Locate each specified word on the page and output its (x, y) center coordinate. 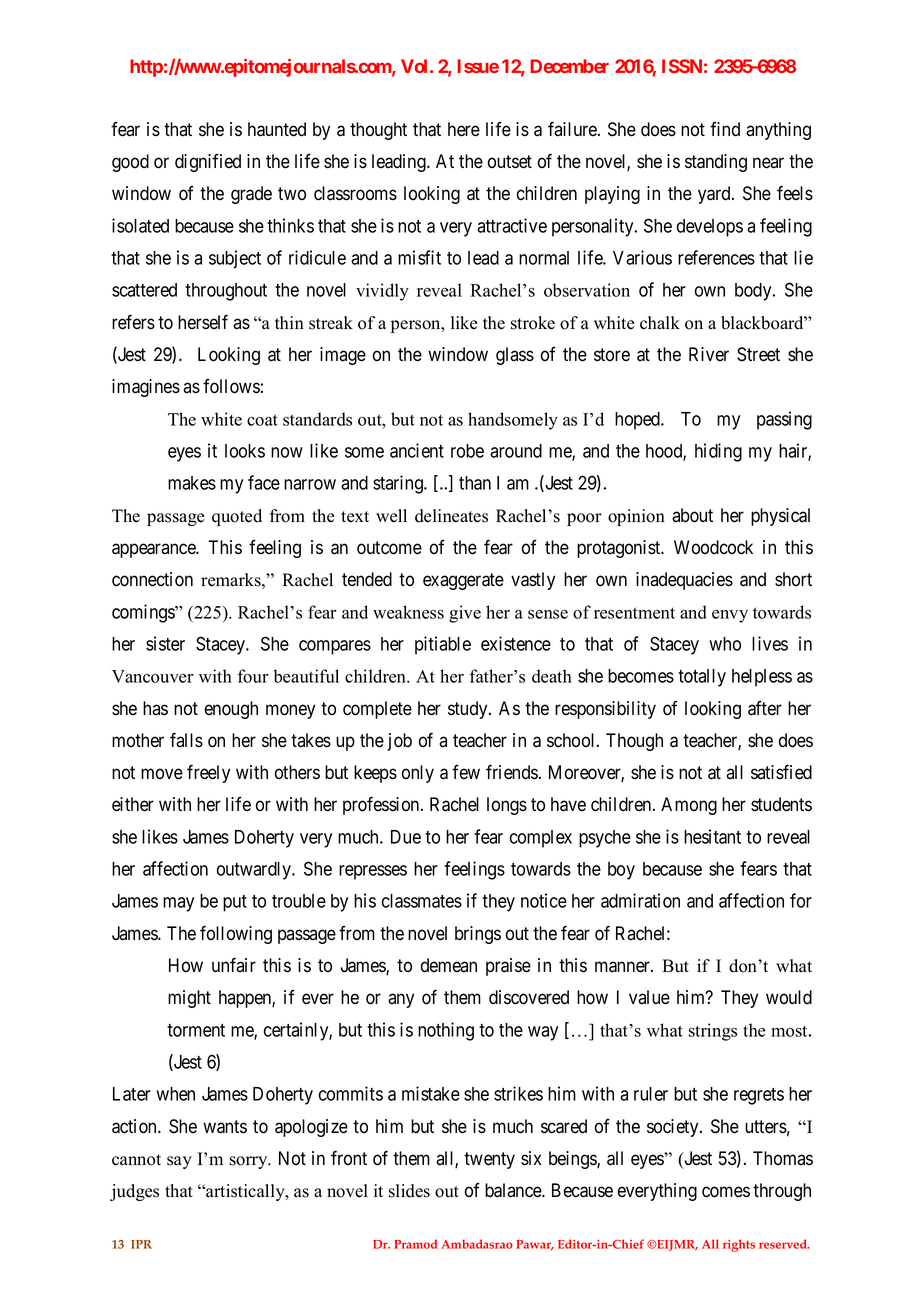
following (236, 934)
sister (165, 643)
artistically (245, 1192)
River (709, 354)
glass (515, 356)
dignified (208, 163)
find (725, 129)
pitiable (443, 645)
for (801, 900)
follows (231, 386)
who (725, 644)
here (464, 129)
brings (478, 935)
